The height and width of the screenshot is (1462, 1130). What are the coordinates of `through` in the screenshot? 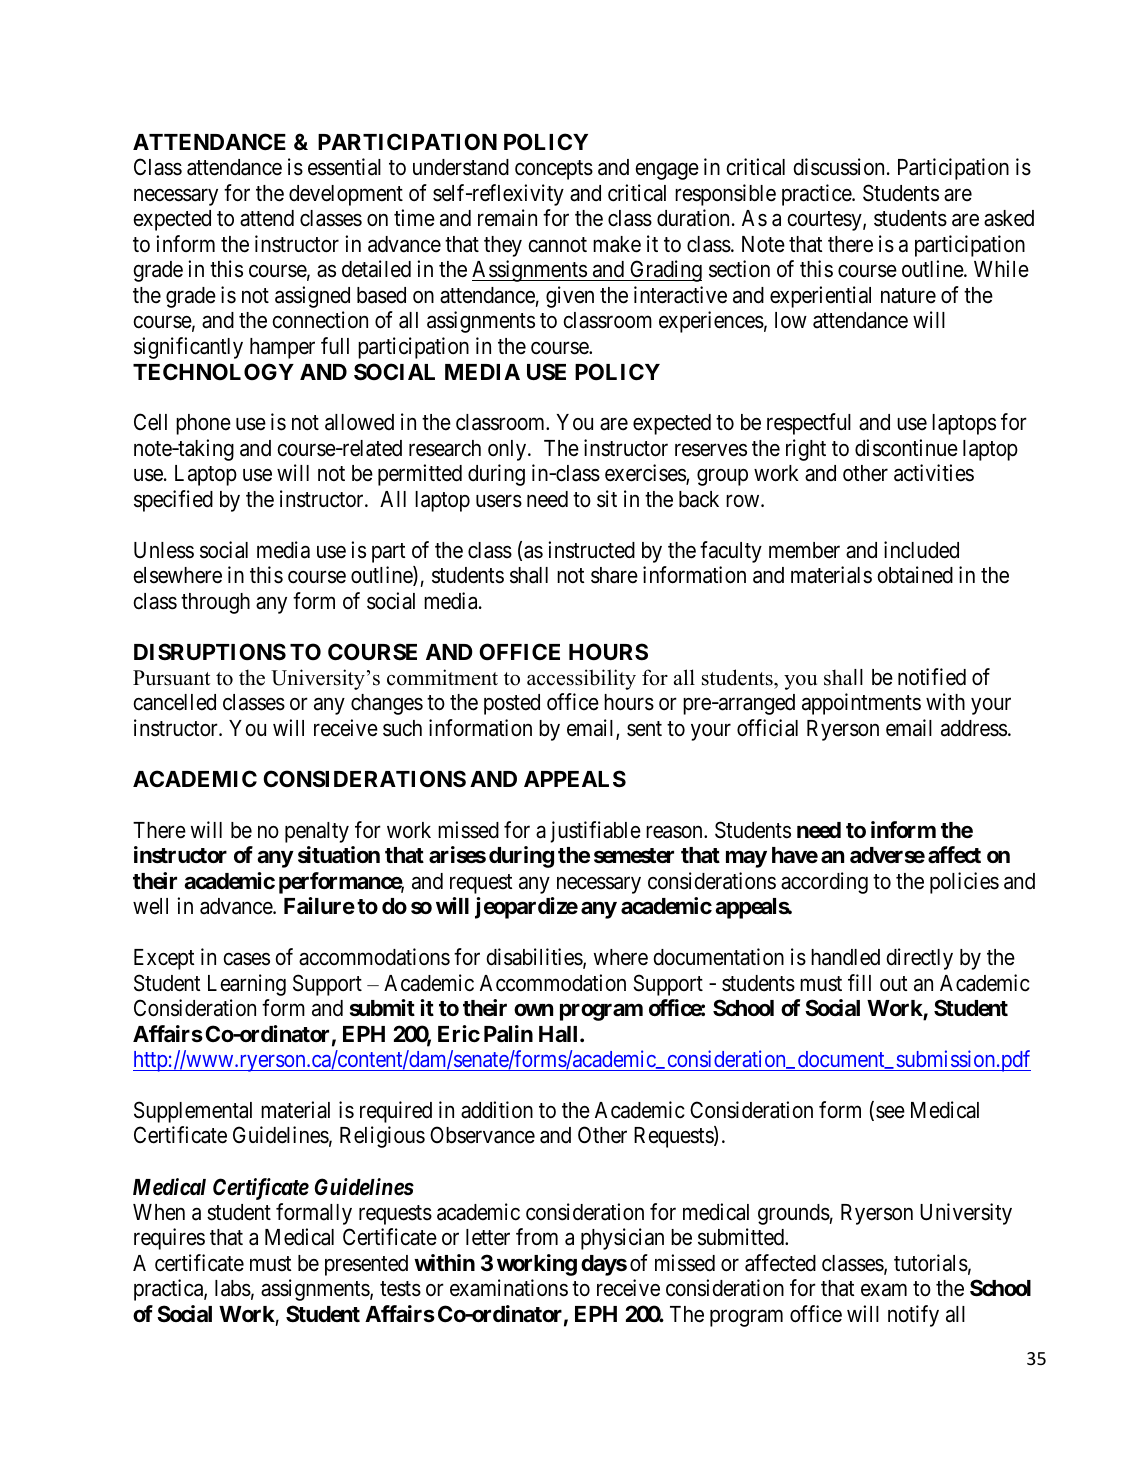 It's located at (215, 603).
